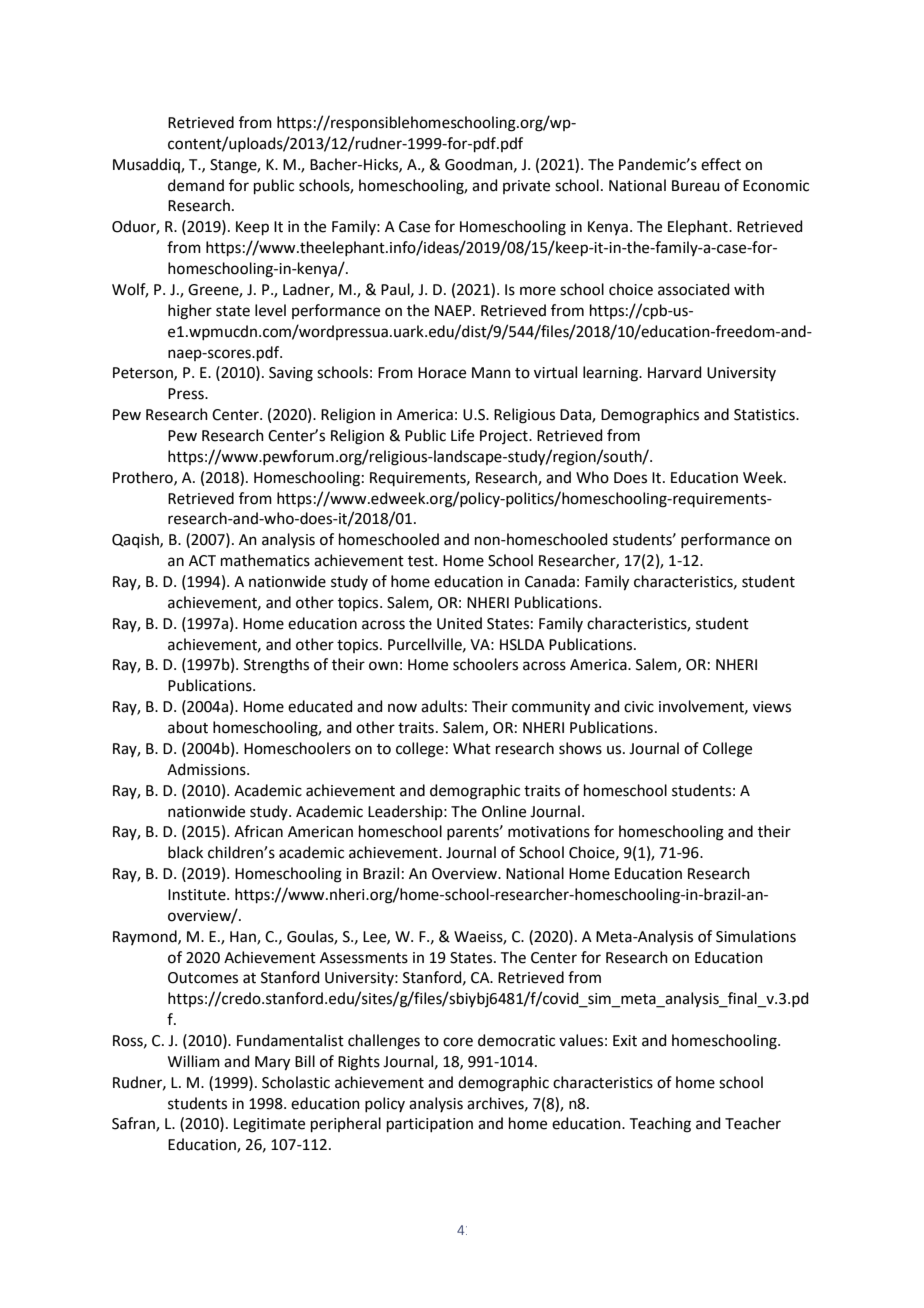  I want to click on demand, so click(196, 185).
